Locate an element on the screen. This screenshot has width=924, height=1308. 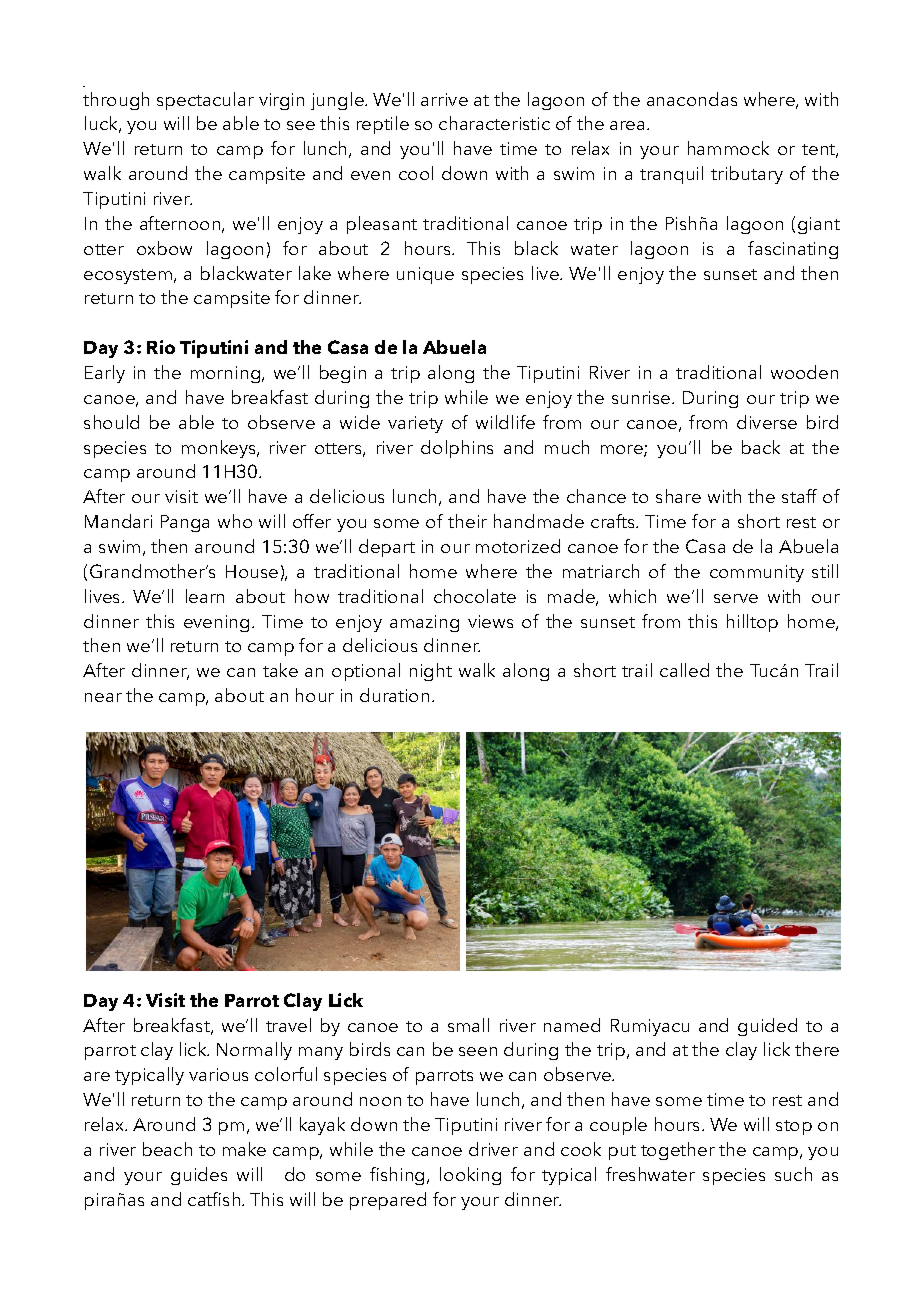
spectacular is located at coordinates (205, 101).
